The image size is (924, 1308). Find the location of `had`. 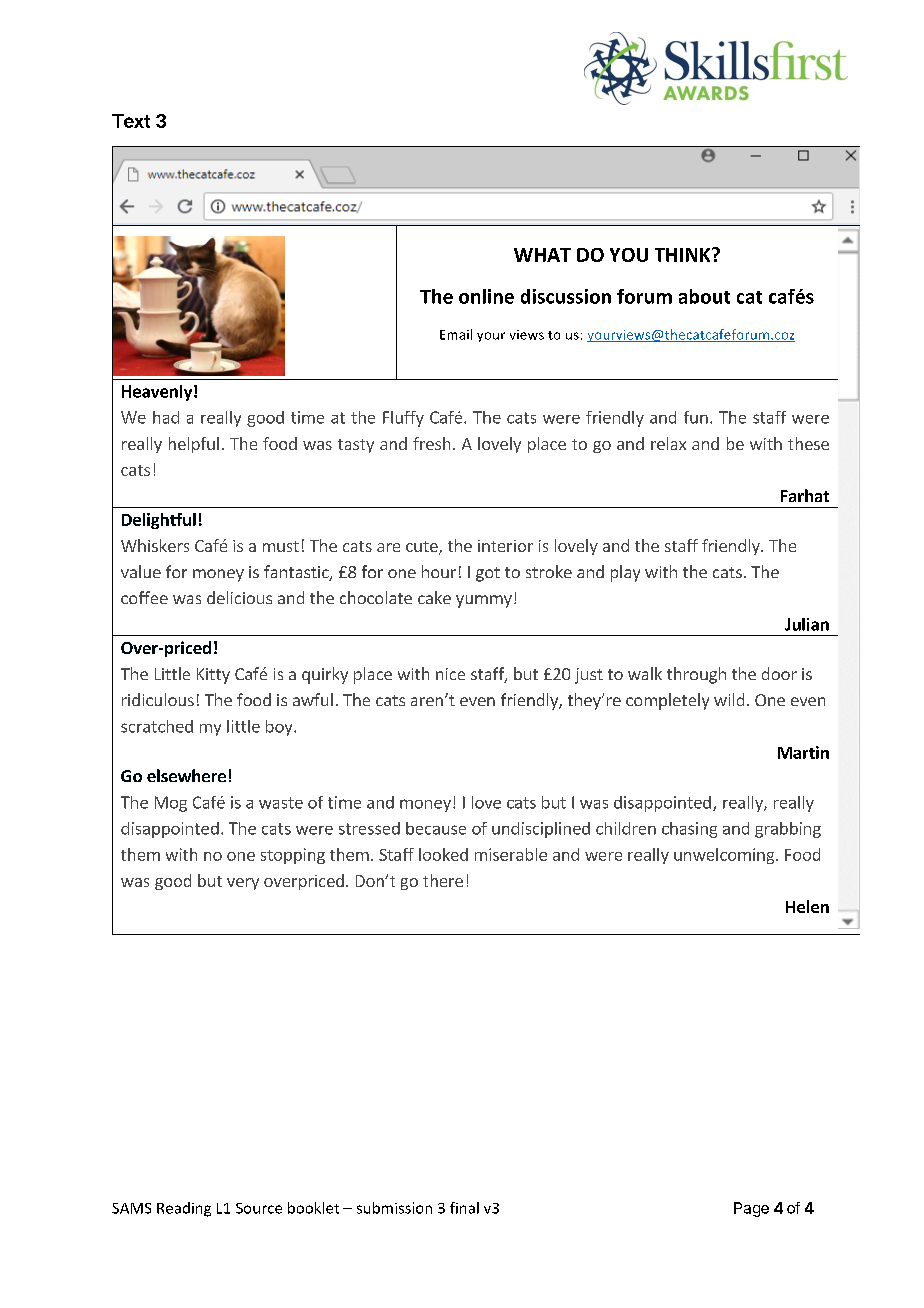

had is located at coordinates (166, 417).
